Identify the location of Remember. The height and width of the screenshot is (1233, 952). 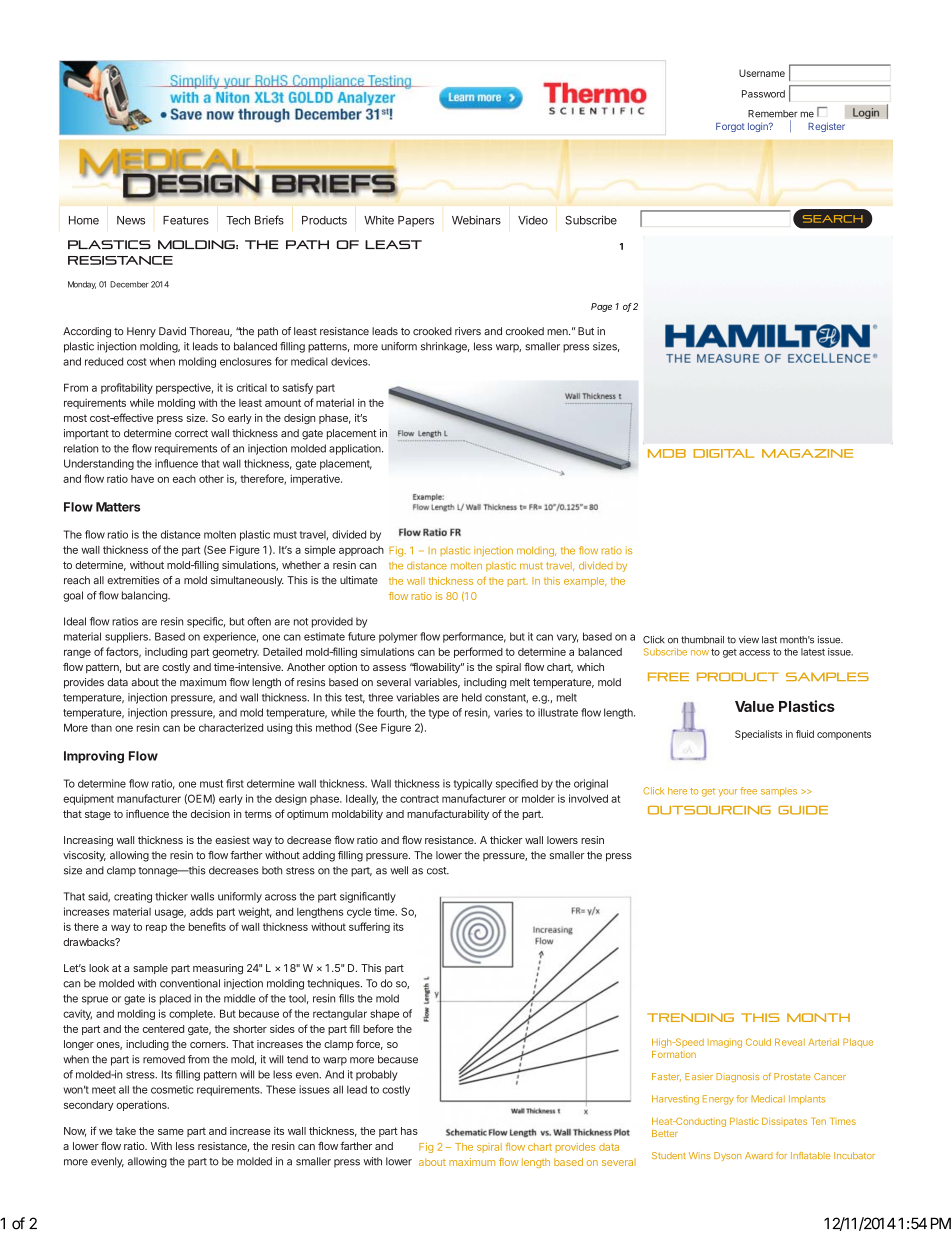
(773, 114).
